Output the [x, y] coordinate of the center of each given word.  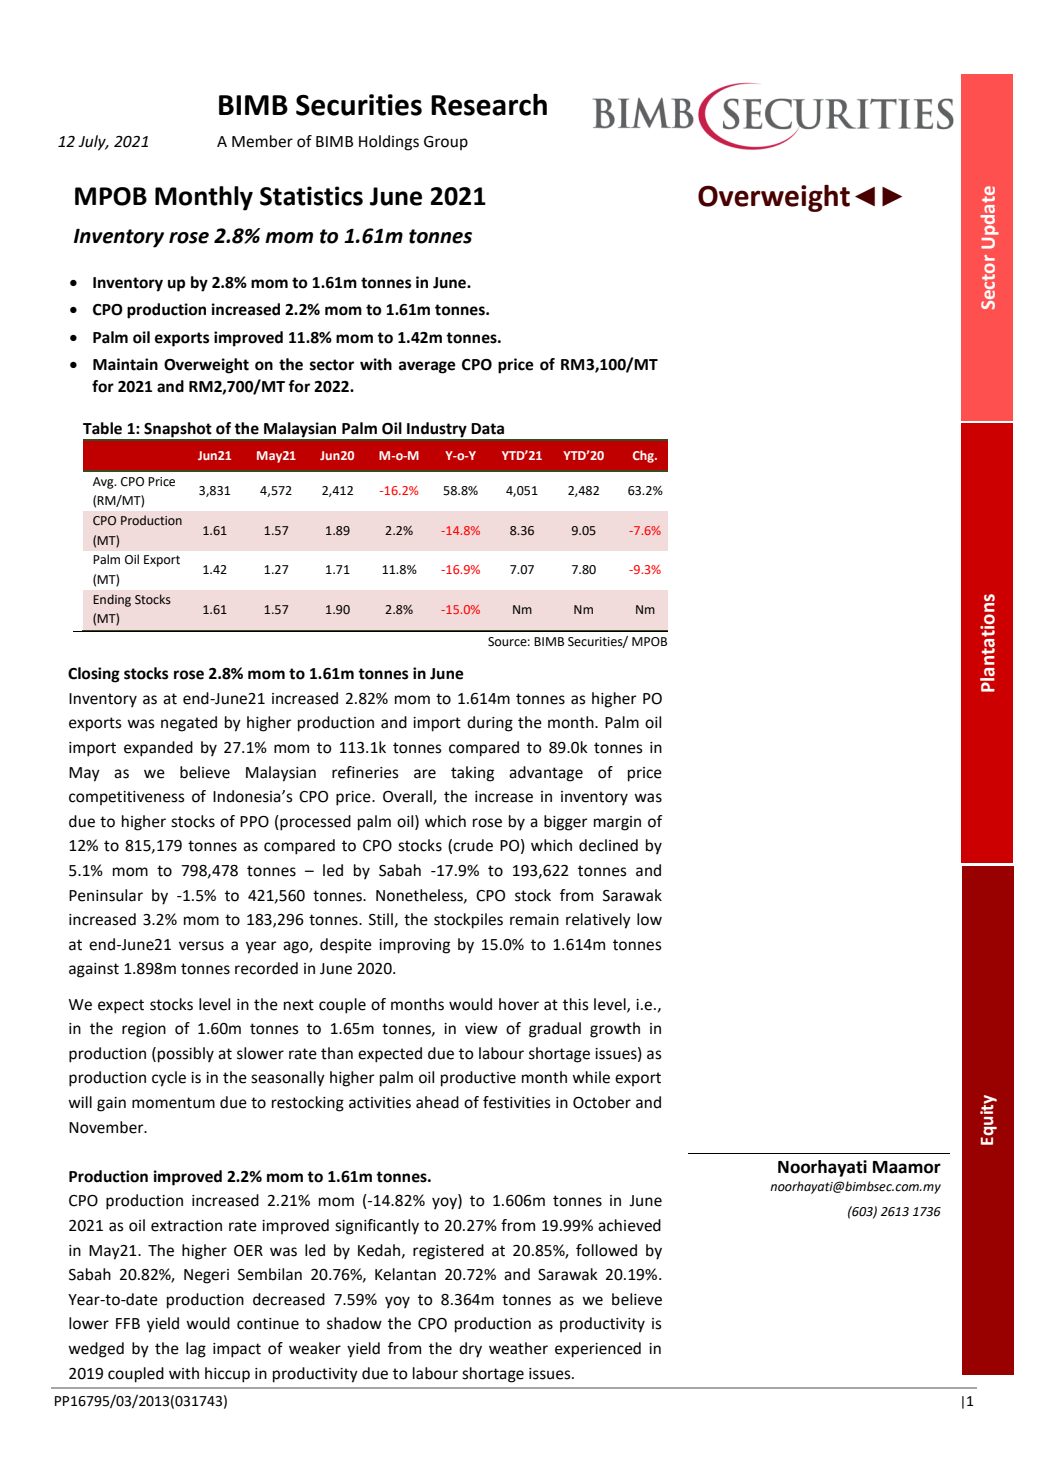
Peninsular [106, 895]
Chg [644, 456]
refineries [365, 772]
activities [380, 1103]
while [591, 1077]
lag [196, 1350]
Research [489, 104]
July [93, 143]
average [427, 367]
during [490, 724]
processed [314, 823]
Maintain [125, 364]
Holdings [389, 143]
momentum [173, 1103]
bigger [566, 823]
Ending [112, 600]
